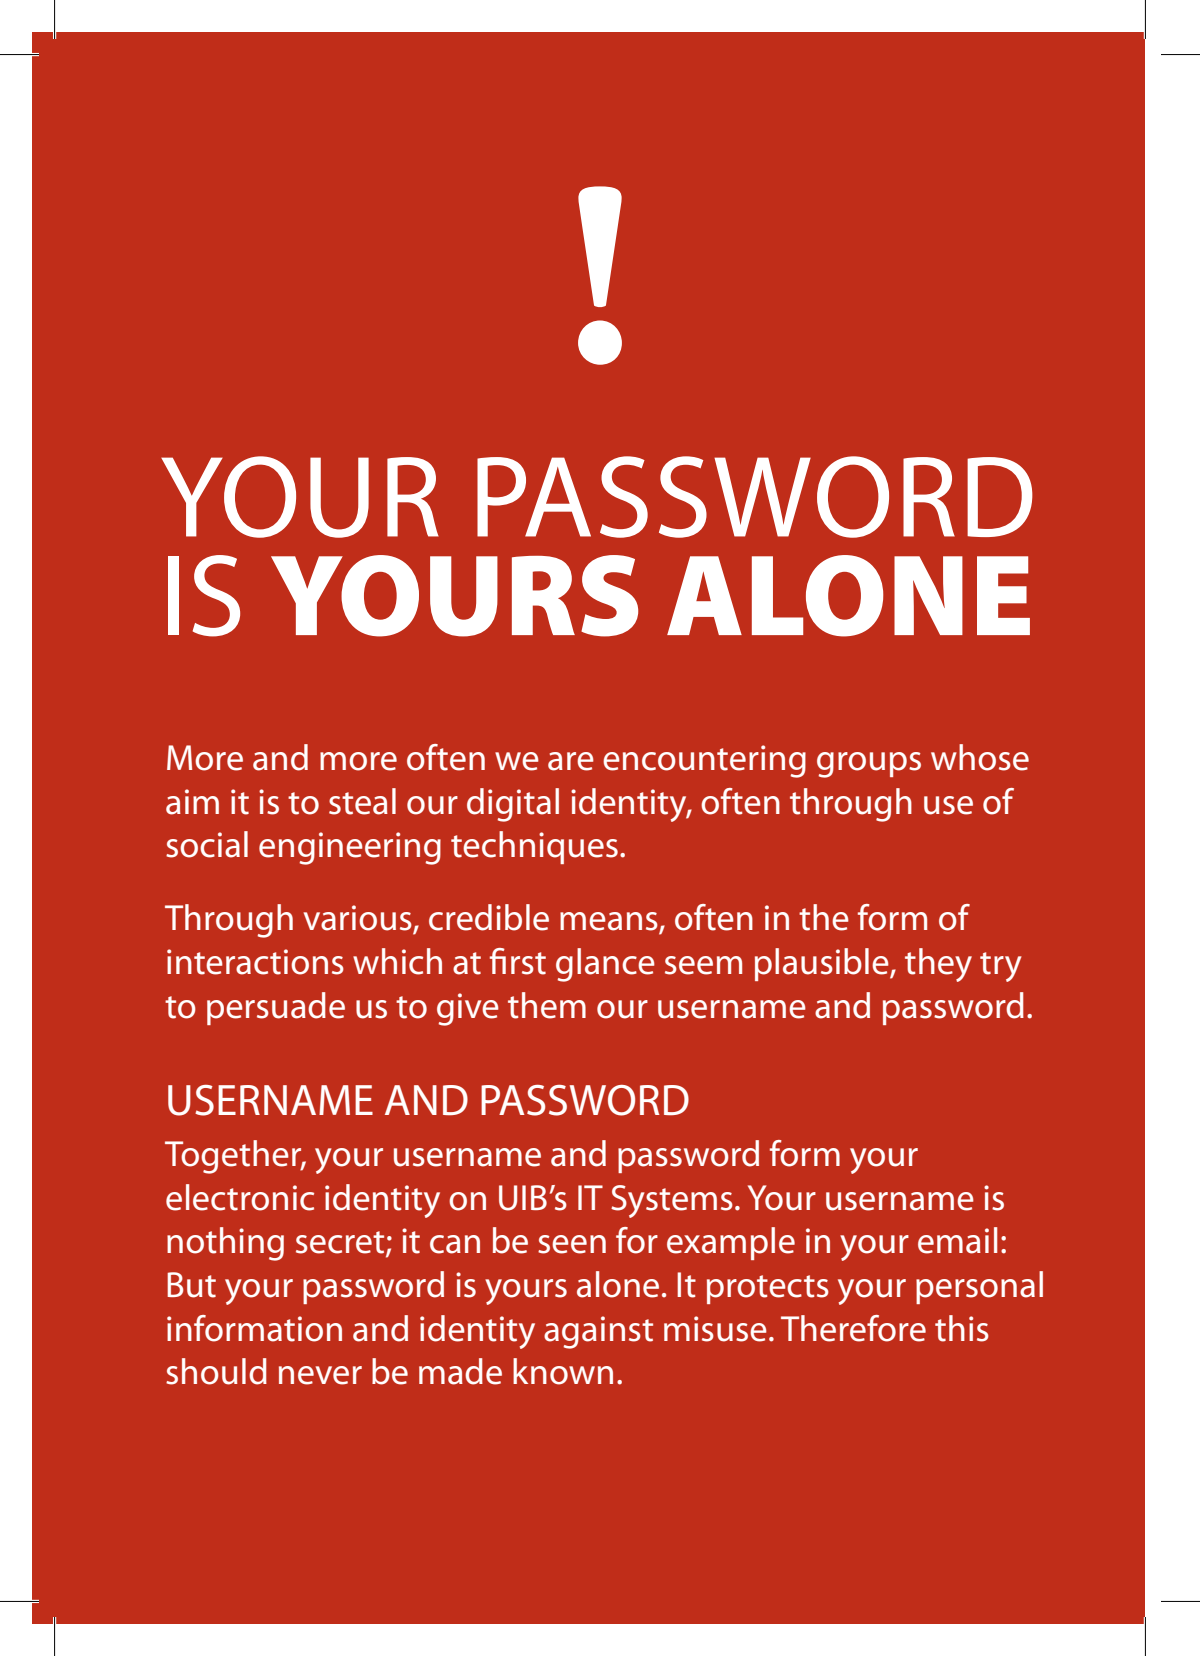 This image has height=1656, width=1200. Describe the element at coordinates (938, 965) in the image. I see `they` at that location.
